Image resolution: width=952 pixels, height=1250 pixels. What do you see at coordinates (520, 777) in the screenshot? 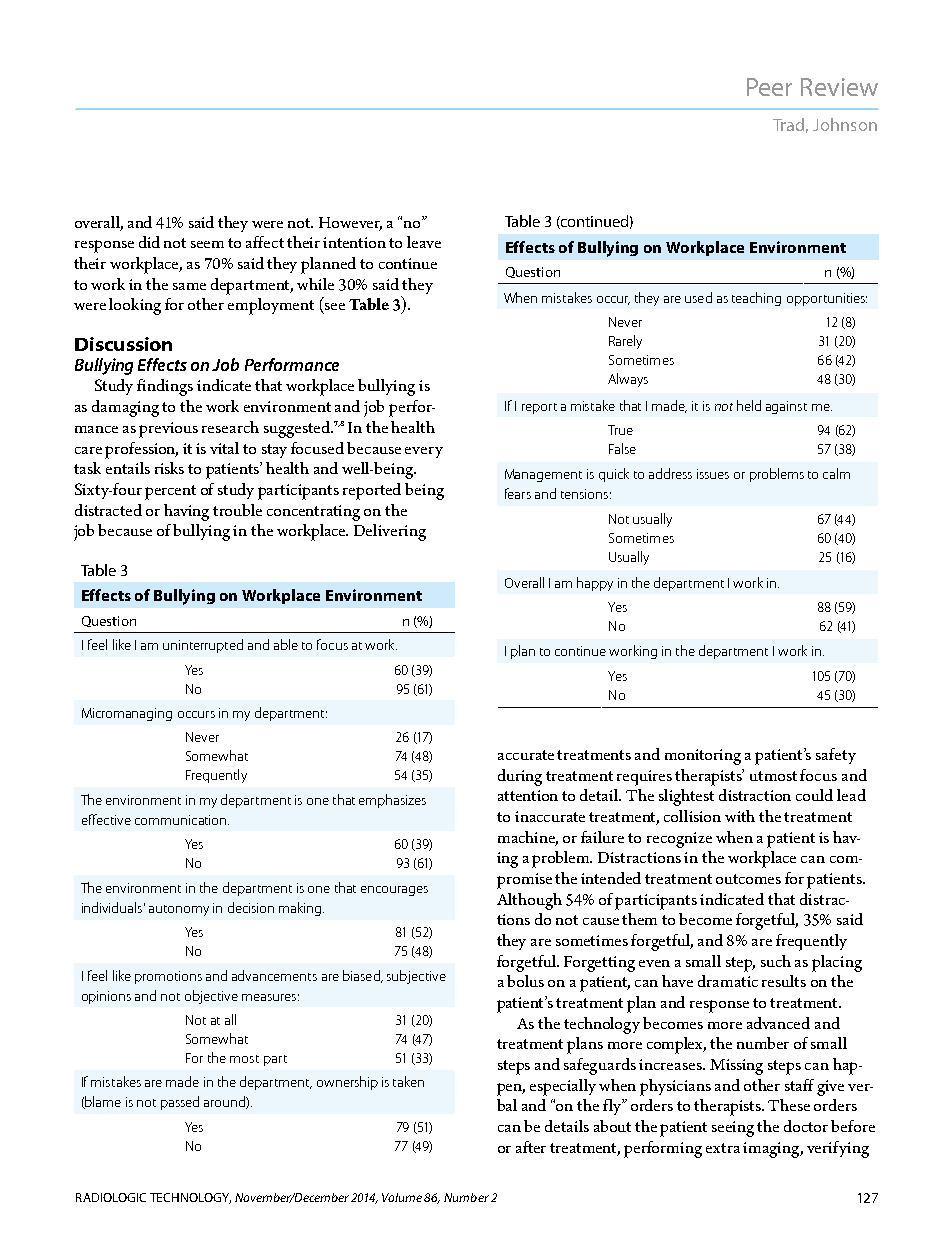
I see `during` at bounding box center [520, 777].
